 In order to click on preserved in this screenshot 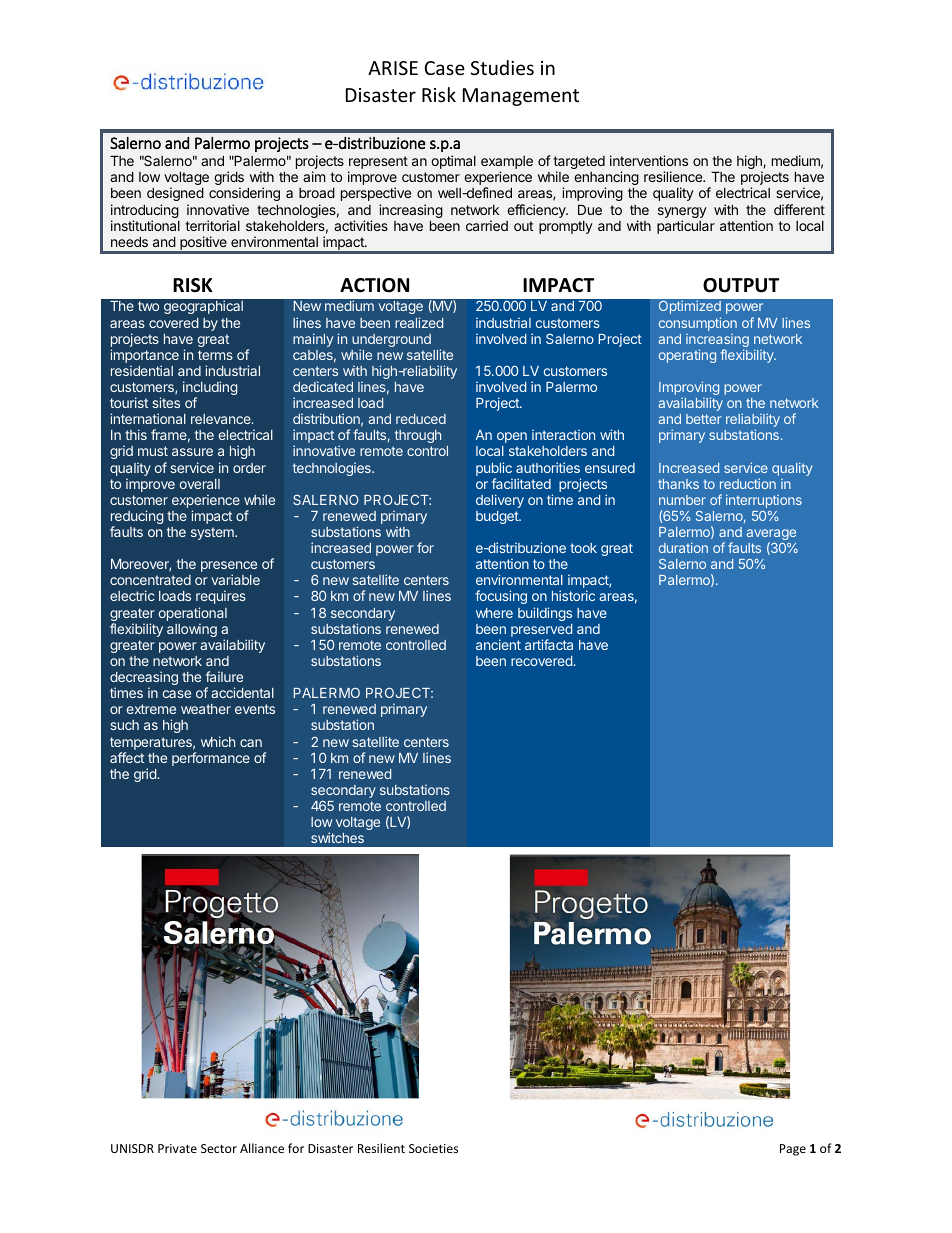, I will do `click(541, 632)`.
